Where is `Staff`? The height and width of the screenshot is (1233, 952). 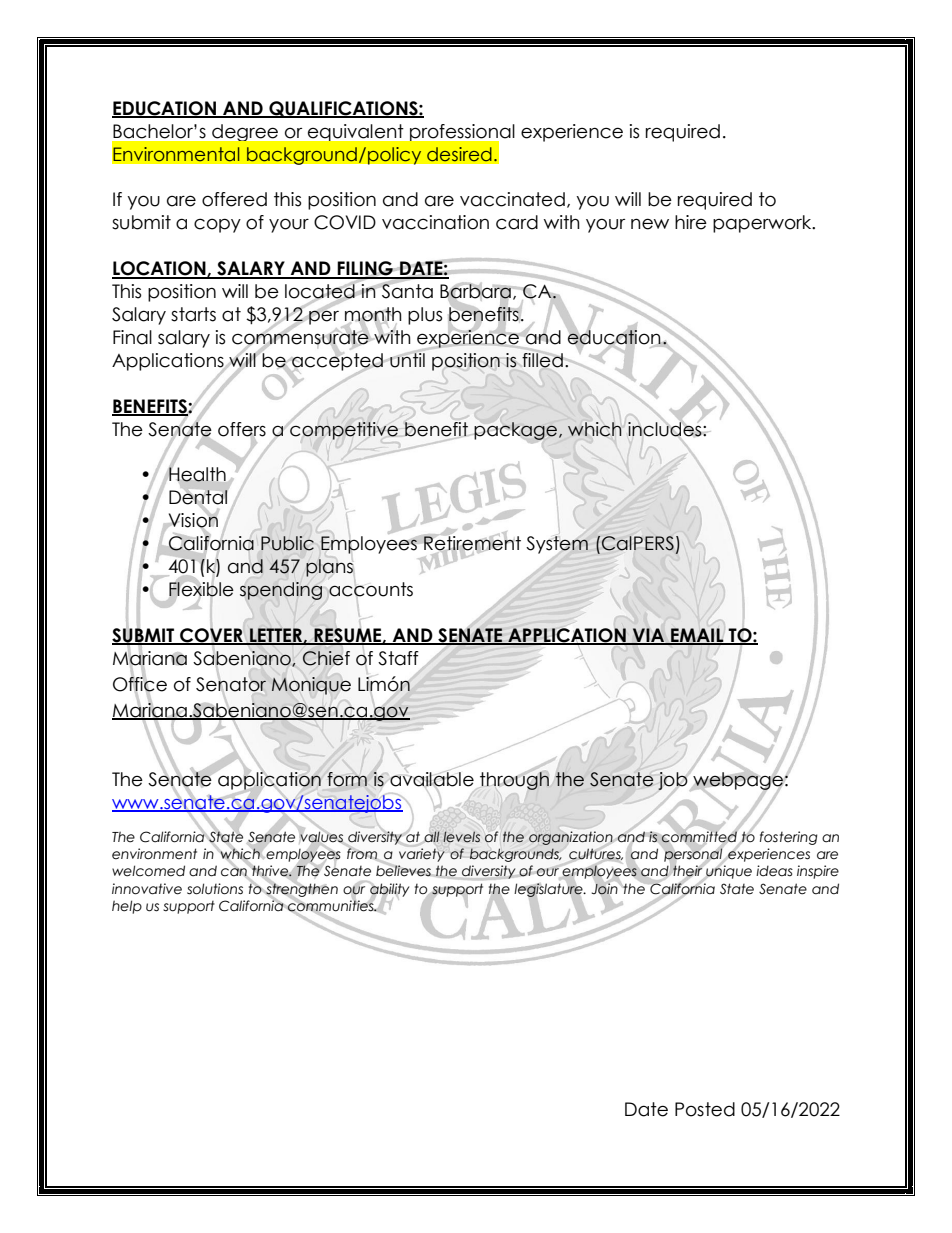
Staff is located at coordinates (398, 658).
